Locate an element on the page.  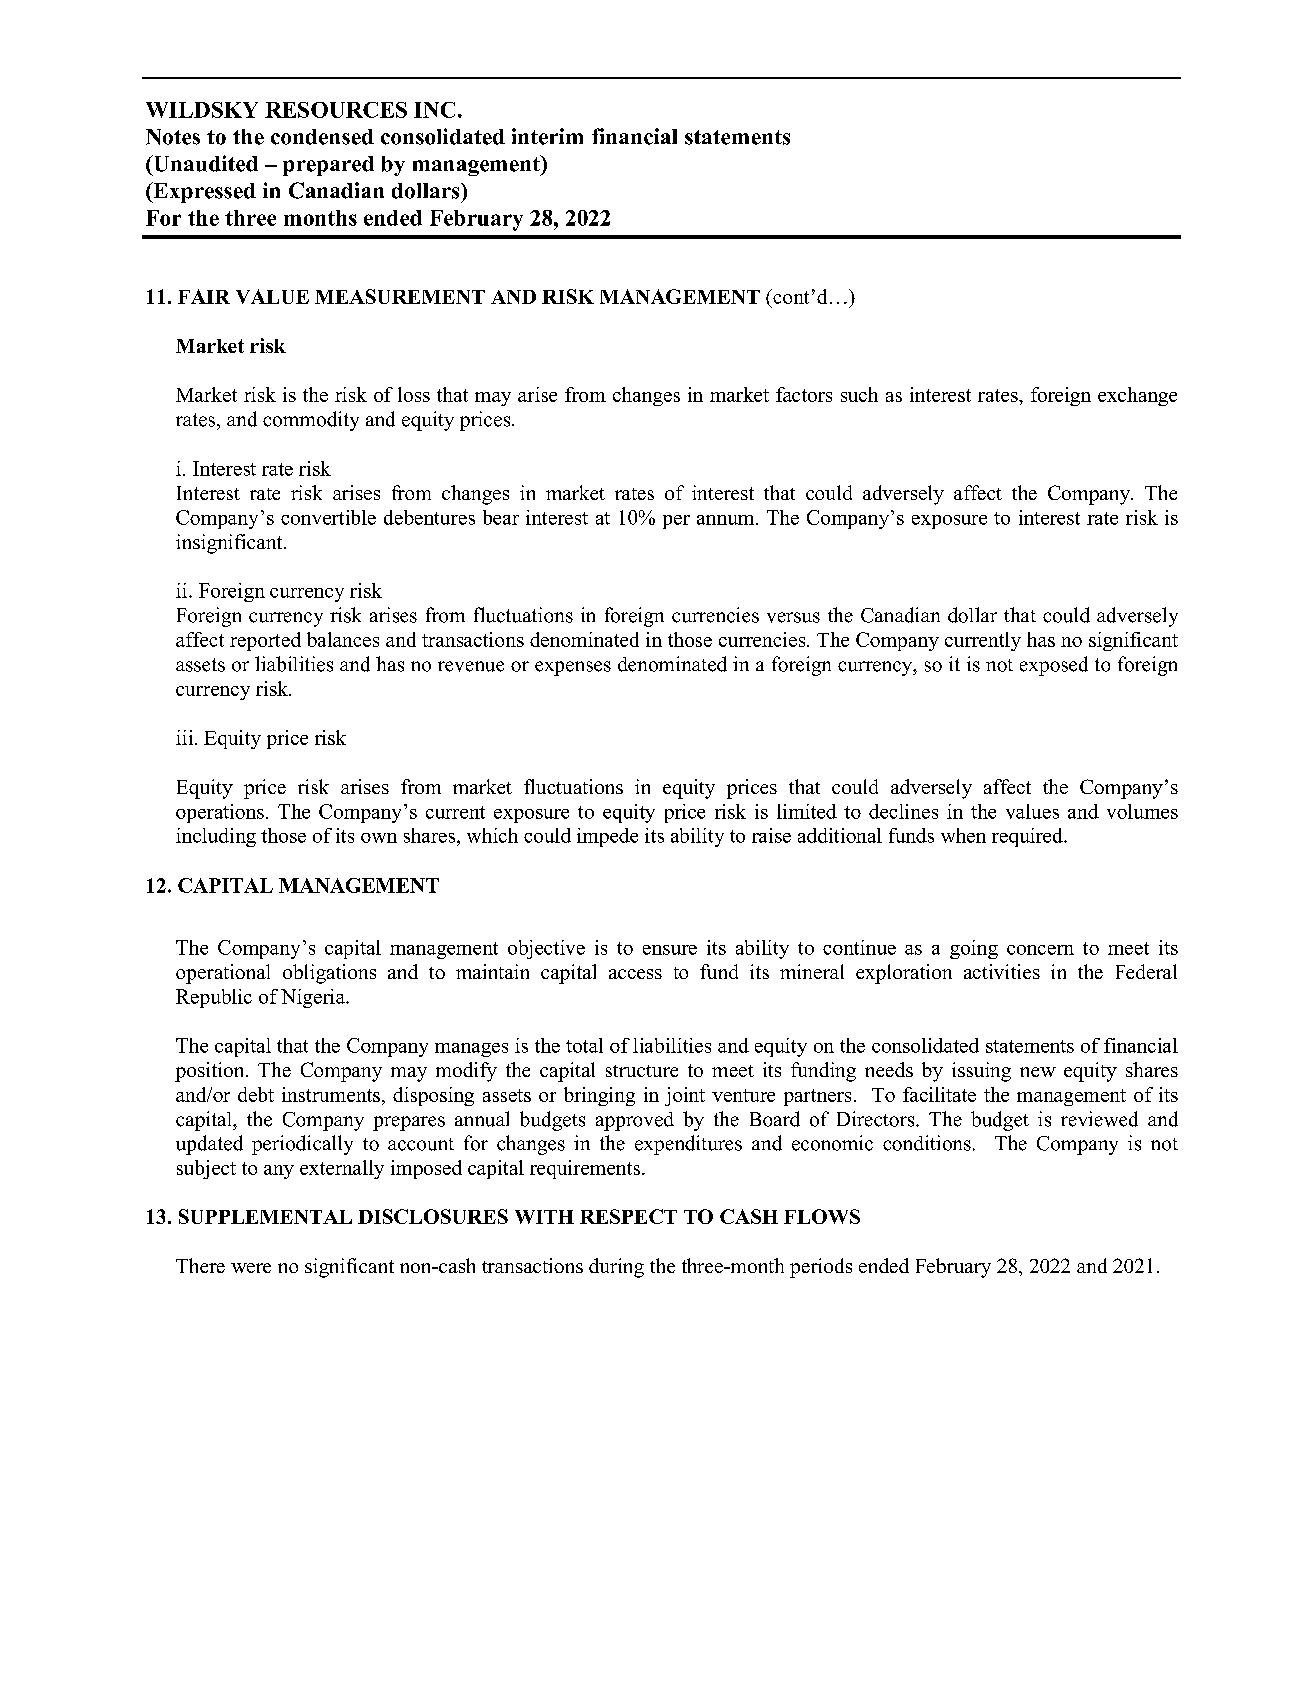
factors is located at coordinates (804, 394).
